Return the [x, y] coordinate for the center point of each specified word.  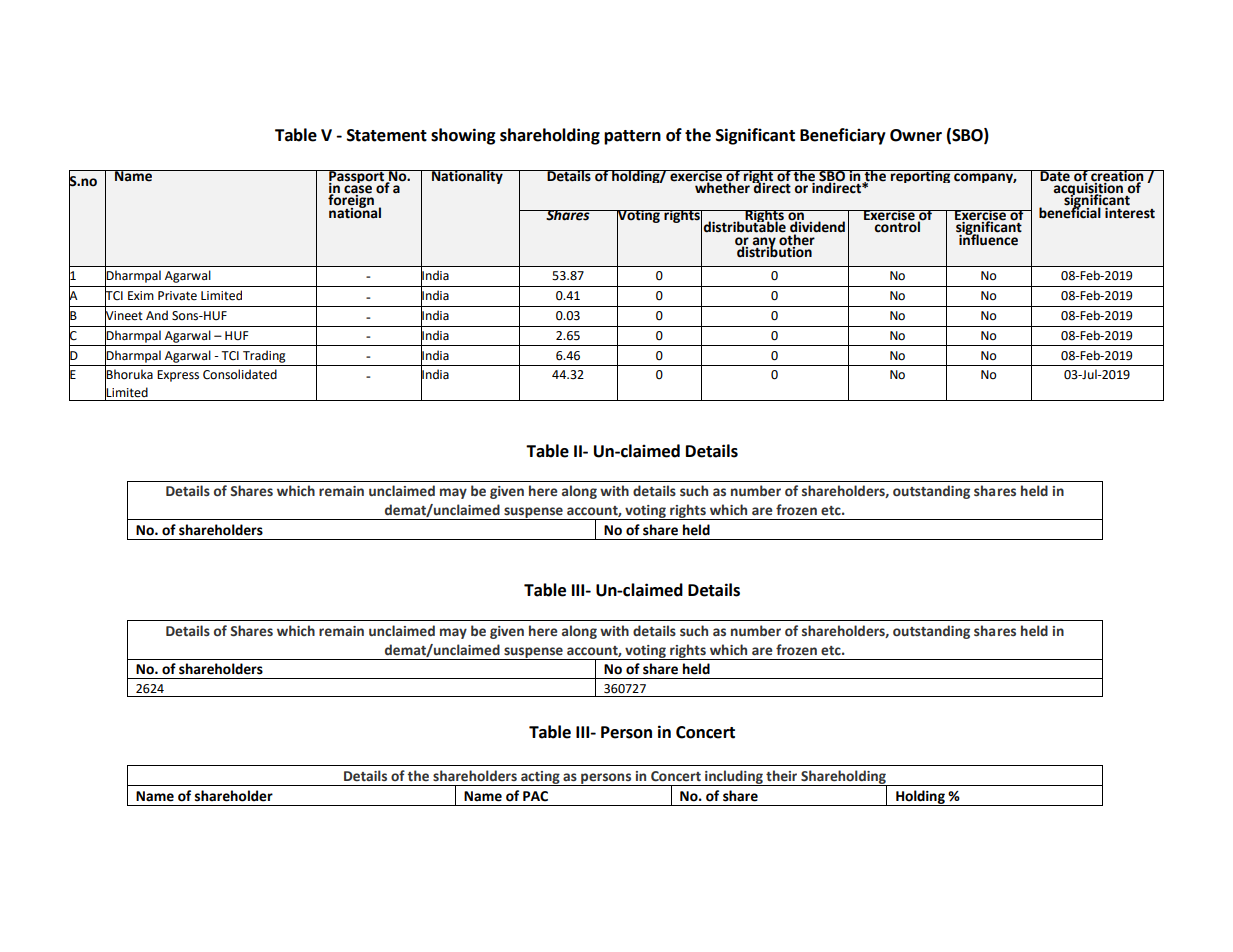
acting [540, 778]
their [781, 776]
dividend [817, 227]
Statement [387, 135]
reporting [921, 176]
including [734, 778]
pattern [632, 137]
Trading [264, 356]
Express [178, 376]
